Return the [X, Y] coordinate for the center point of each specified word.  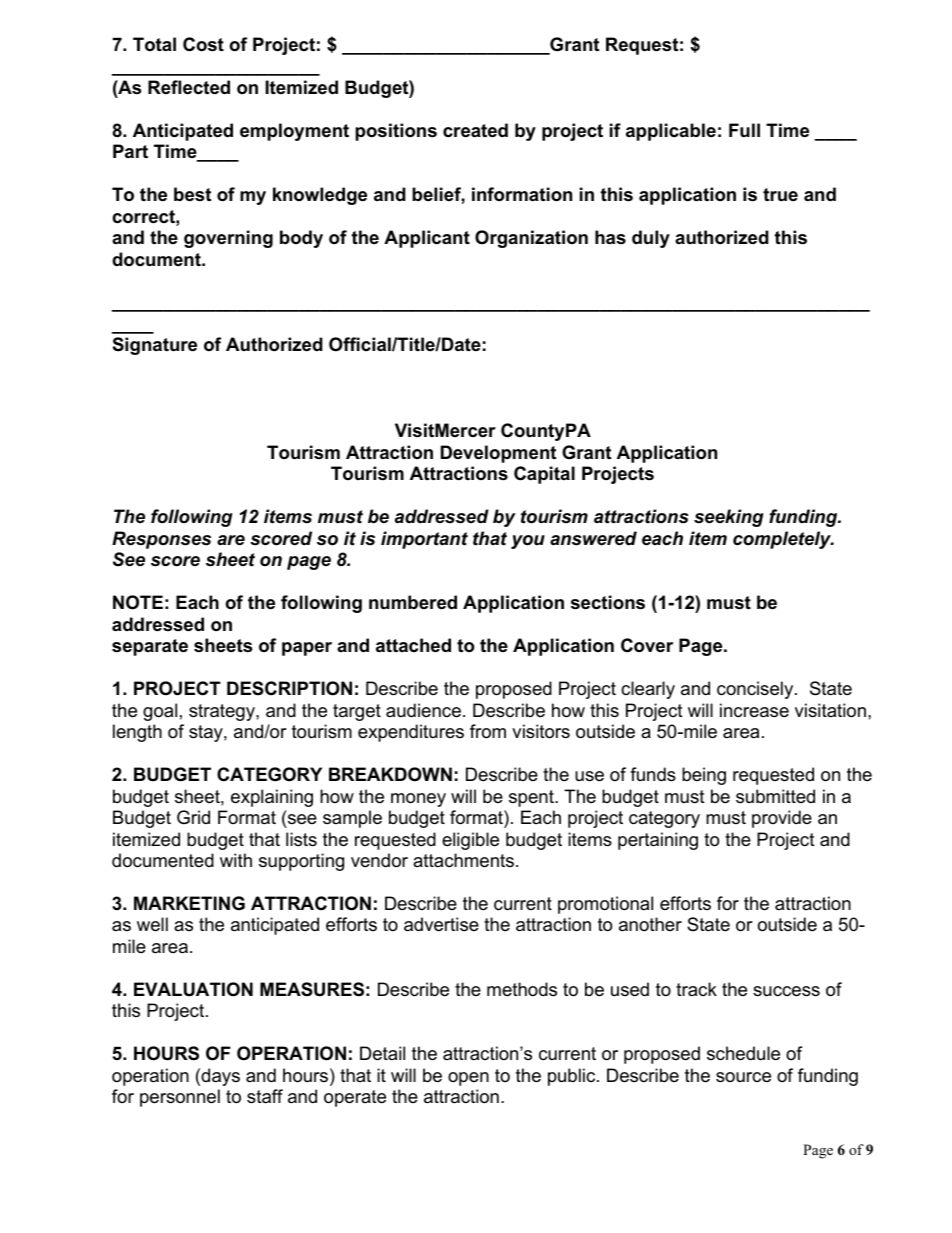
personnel [180, 1098]
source [743, 1077]
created [475, 130]
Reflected [189, 87]
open [468, 1079]
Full [744, 130]
